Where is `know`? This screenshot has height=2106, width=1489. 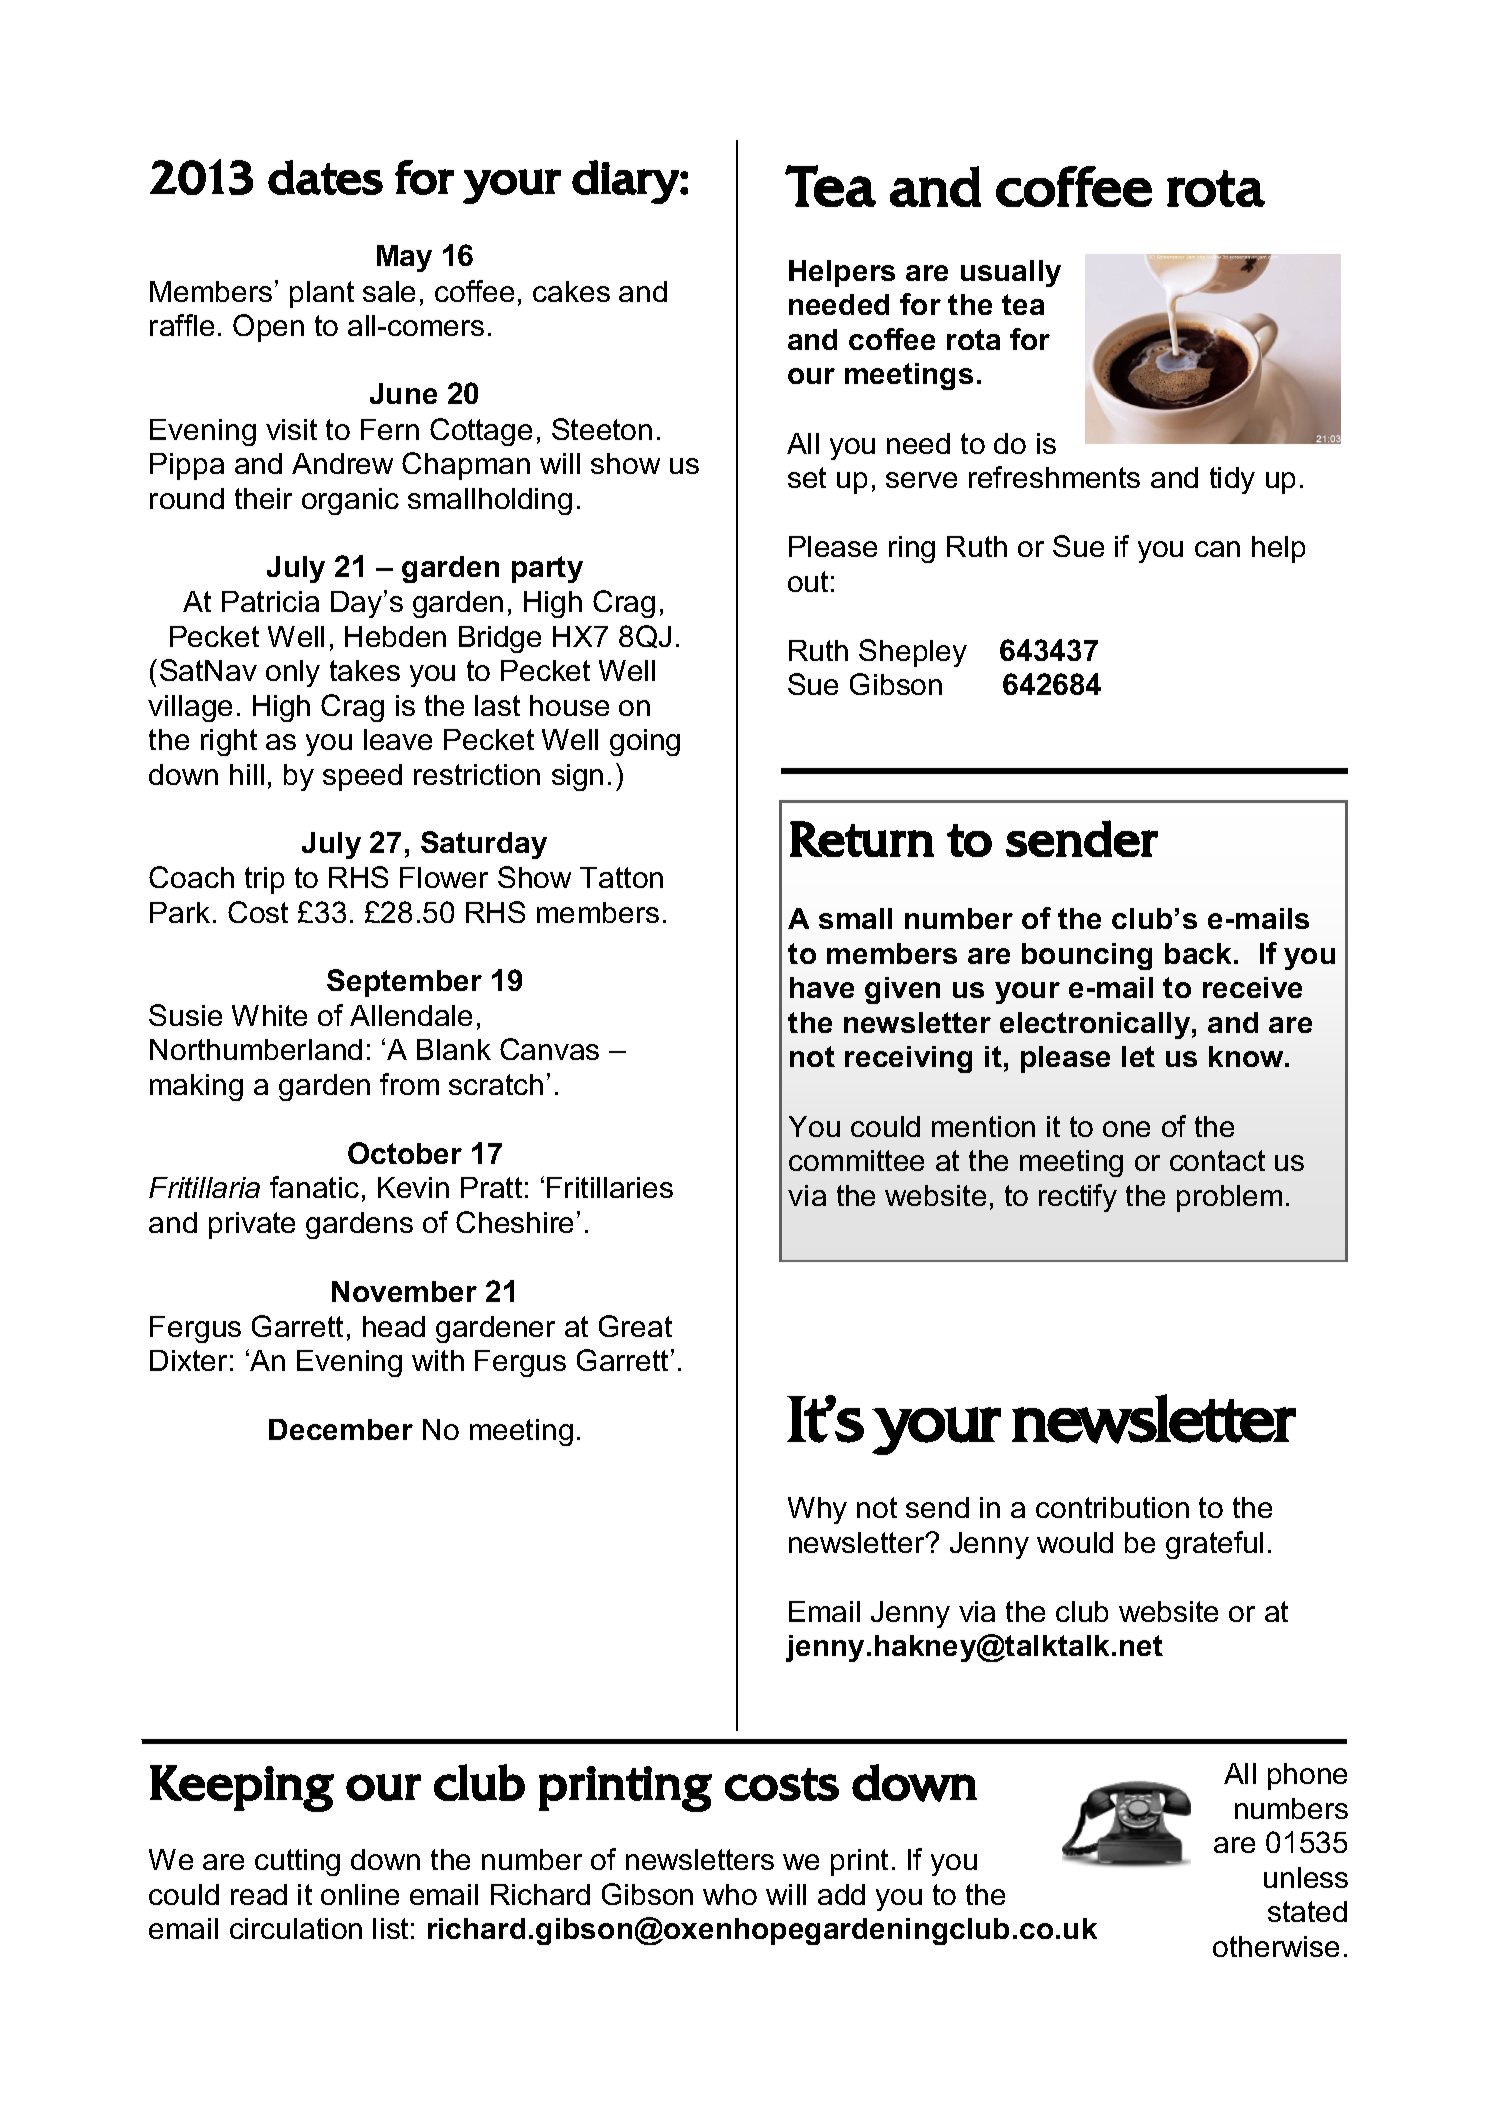 know is located at coordinates (1247, 1056).
